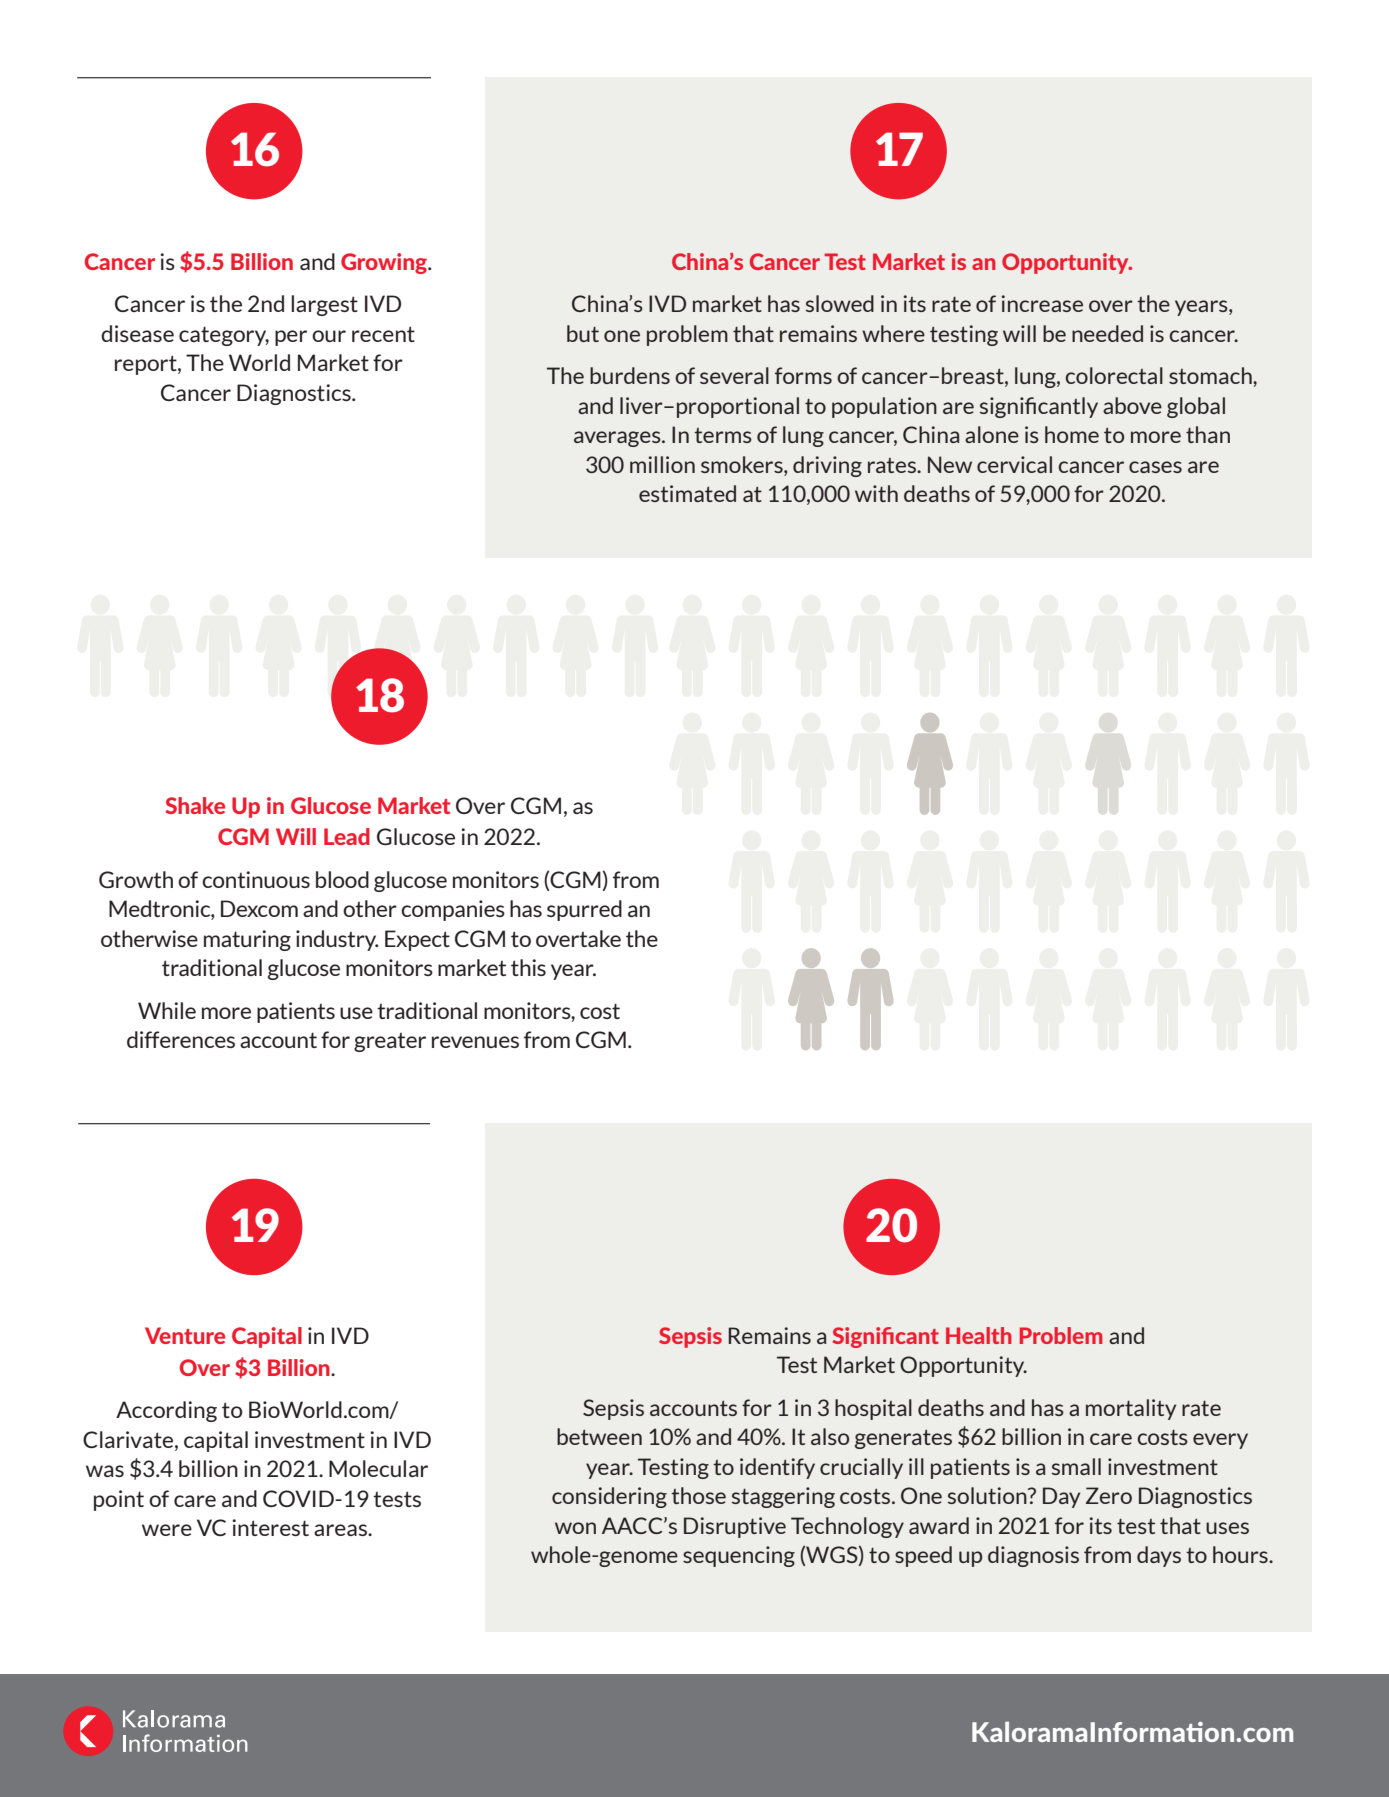 This page has height=1797, width=1389. Describe the element at coordinates (181, 1039) in the page. I see `differences` at that location.
